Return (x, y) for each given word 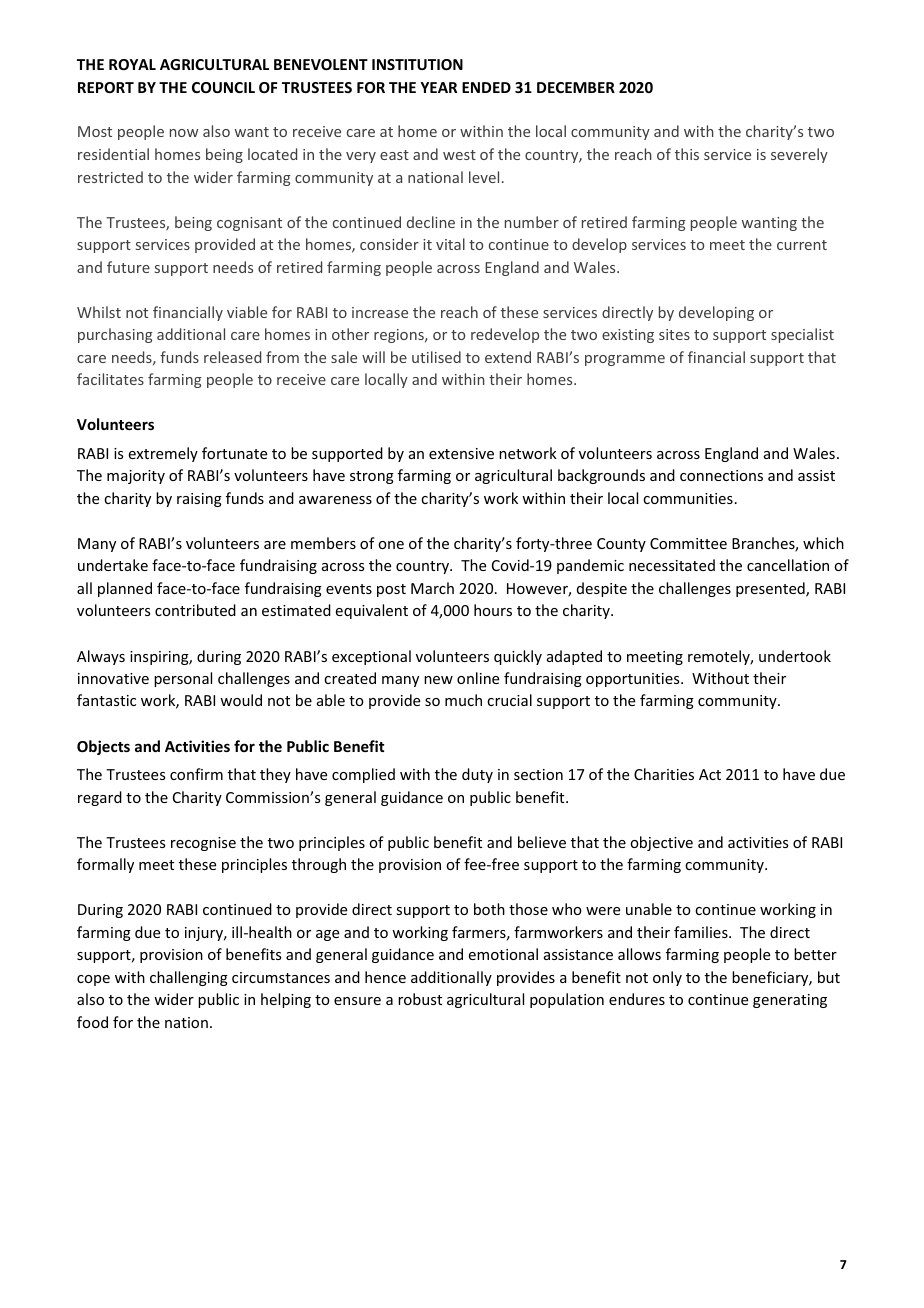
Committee (688, 543)
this (687, 154)
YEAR (438, 87)
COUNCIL (223, 87)
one (391, 545)
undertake (113, 565)
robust (420, 999)
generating (790, 1001)
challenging (189, 978)
